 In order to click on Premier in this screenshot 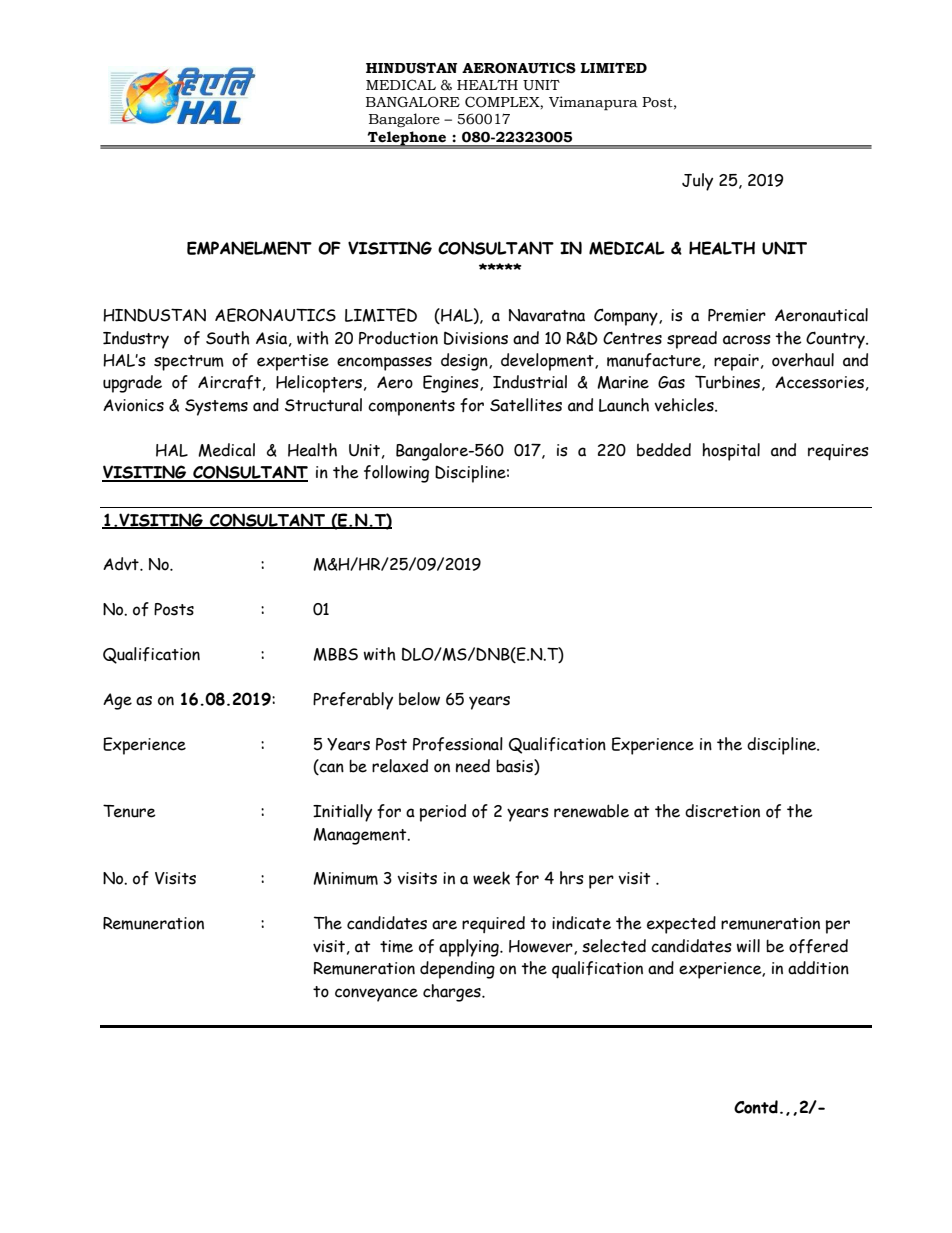, I will do `click(737, 315)`.
